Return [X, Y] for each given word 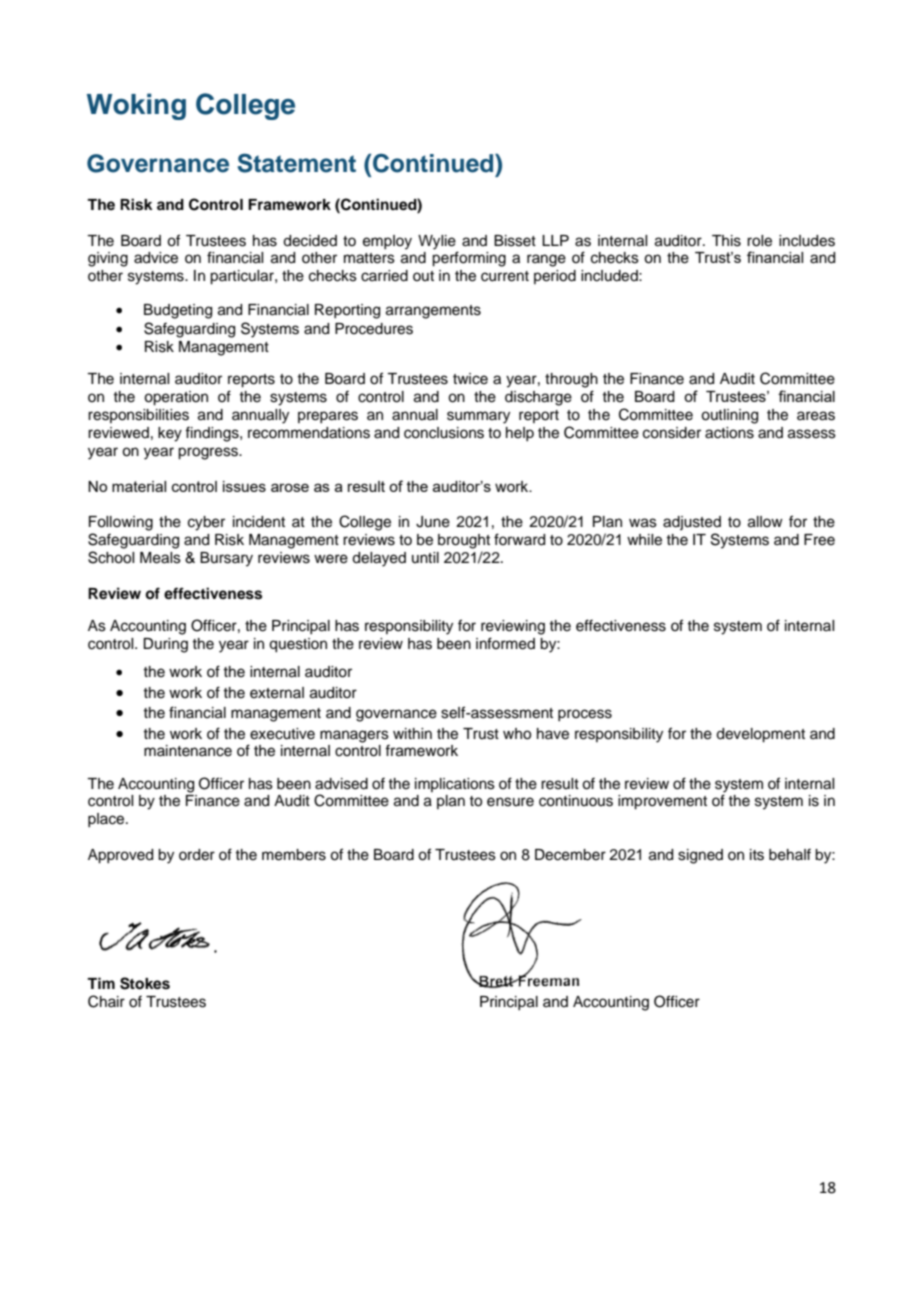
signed [700, 856]
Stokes [145, 983]
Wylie [437, 242]
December [570, 855]
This [726, 241]
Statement [296, 163]
